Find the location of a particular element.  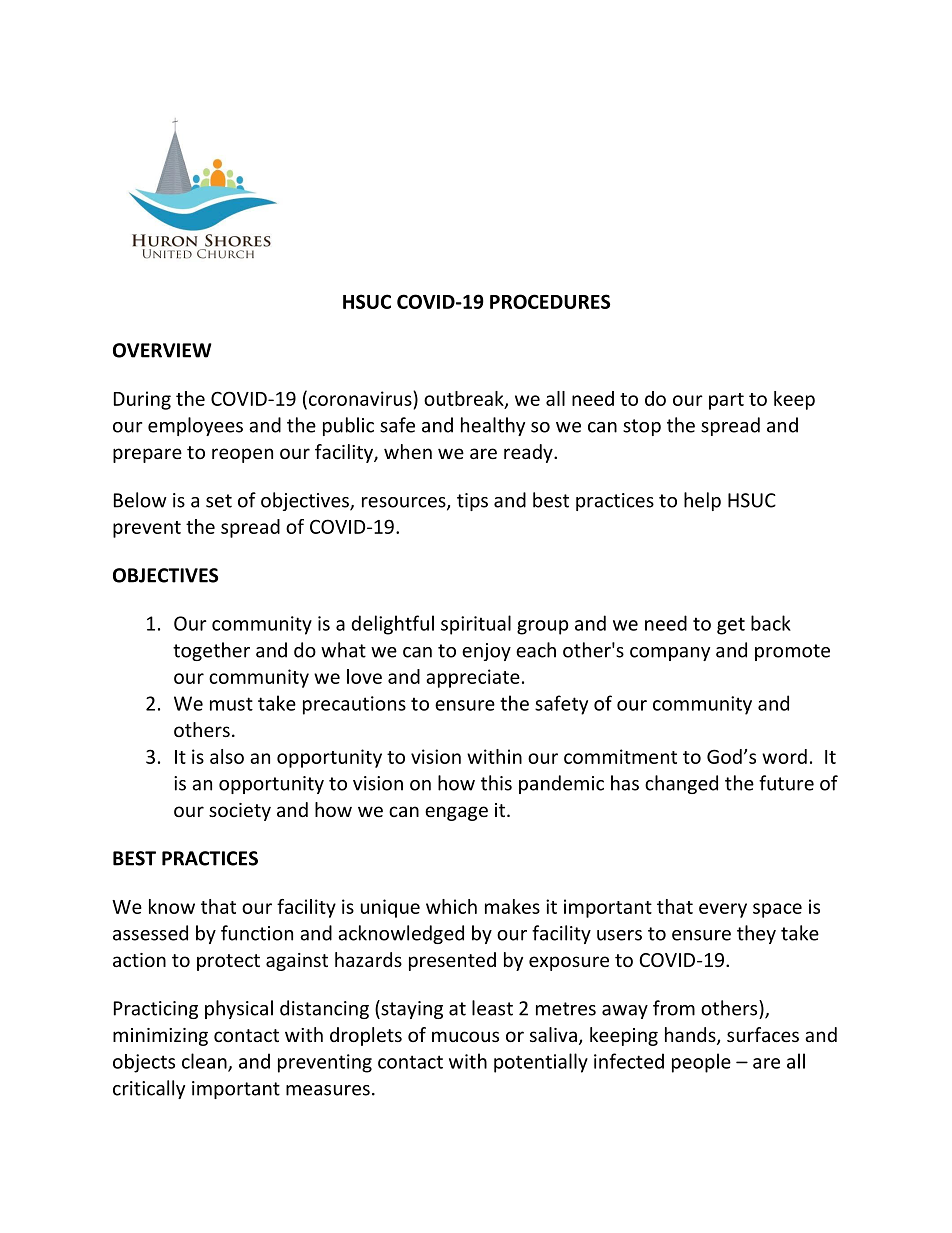

clean is located at coordinates (205, 1062).
